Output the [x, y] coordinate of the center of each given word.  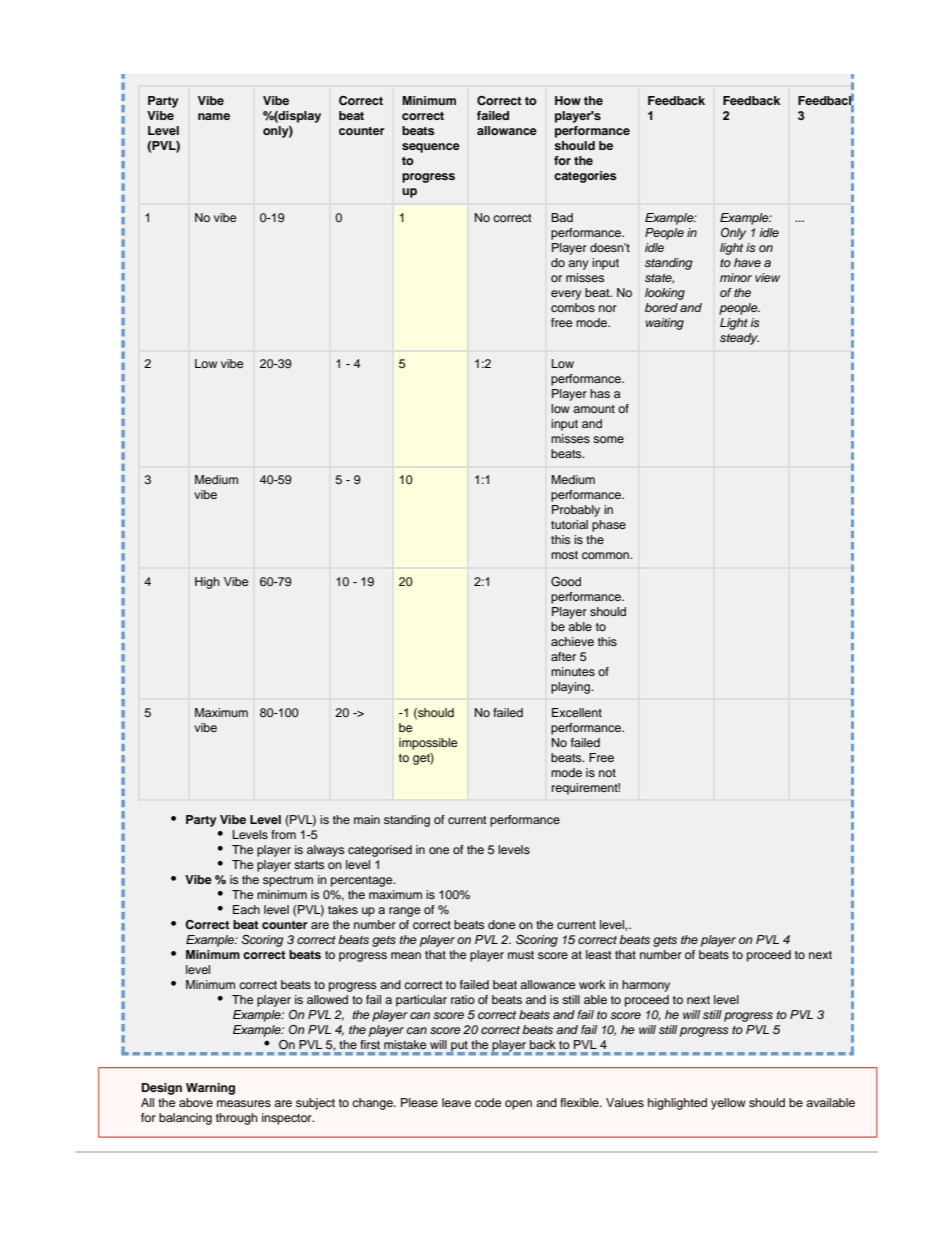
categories [585, 177]
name [214, 116]
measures [244, 1103]
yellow [728, 1104]
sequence [431, 148]
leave [456, 1102]
